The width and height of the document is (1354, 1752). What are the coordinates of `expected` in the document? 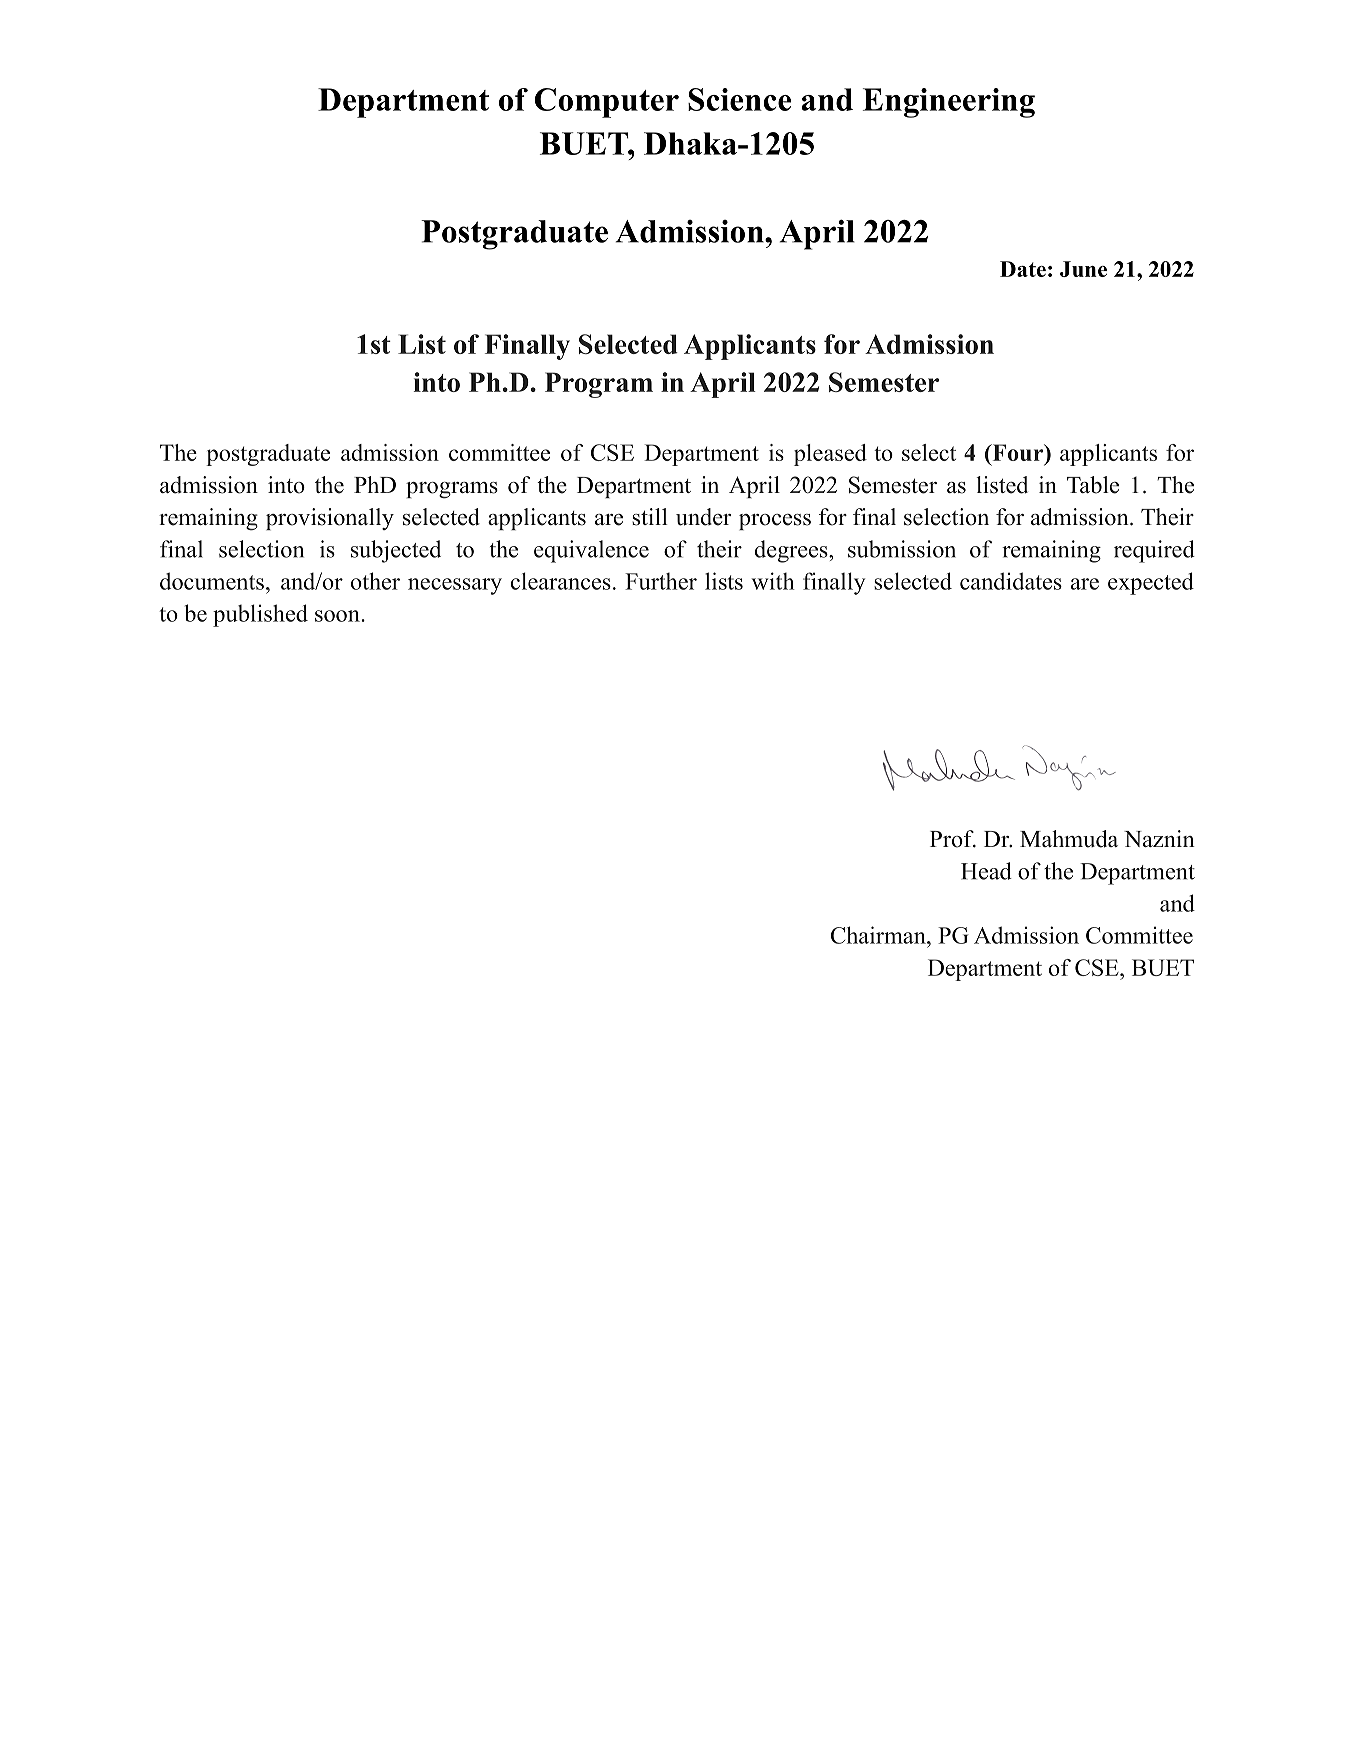 It's located at (1151, 583).
